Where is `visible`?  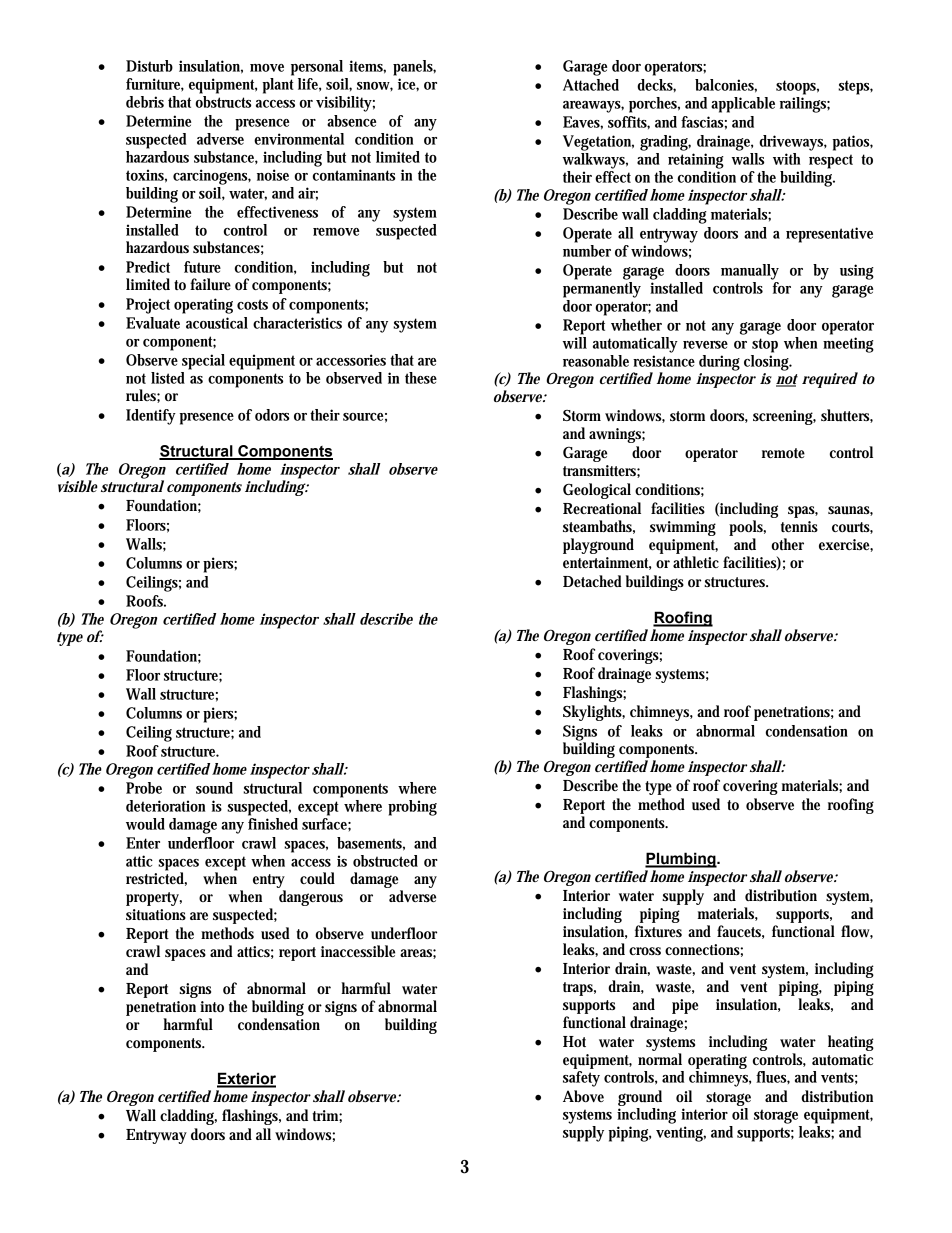
visible is located at coordinates (78, 486).
